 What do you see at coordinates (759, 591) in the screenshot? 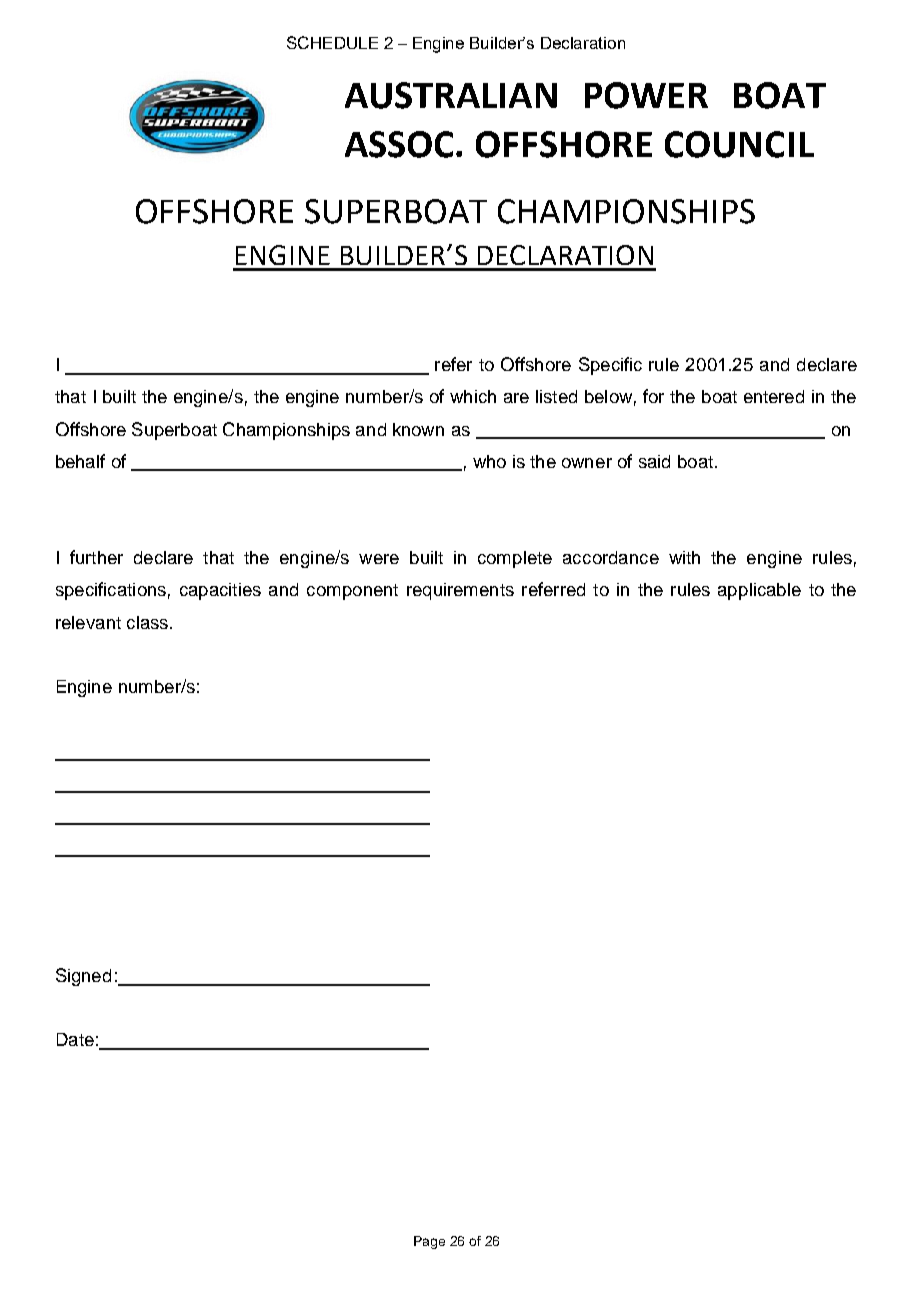
I see `applicable` at bounding box center [759, 591].
